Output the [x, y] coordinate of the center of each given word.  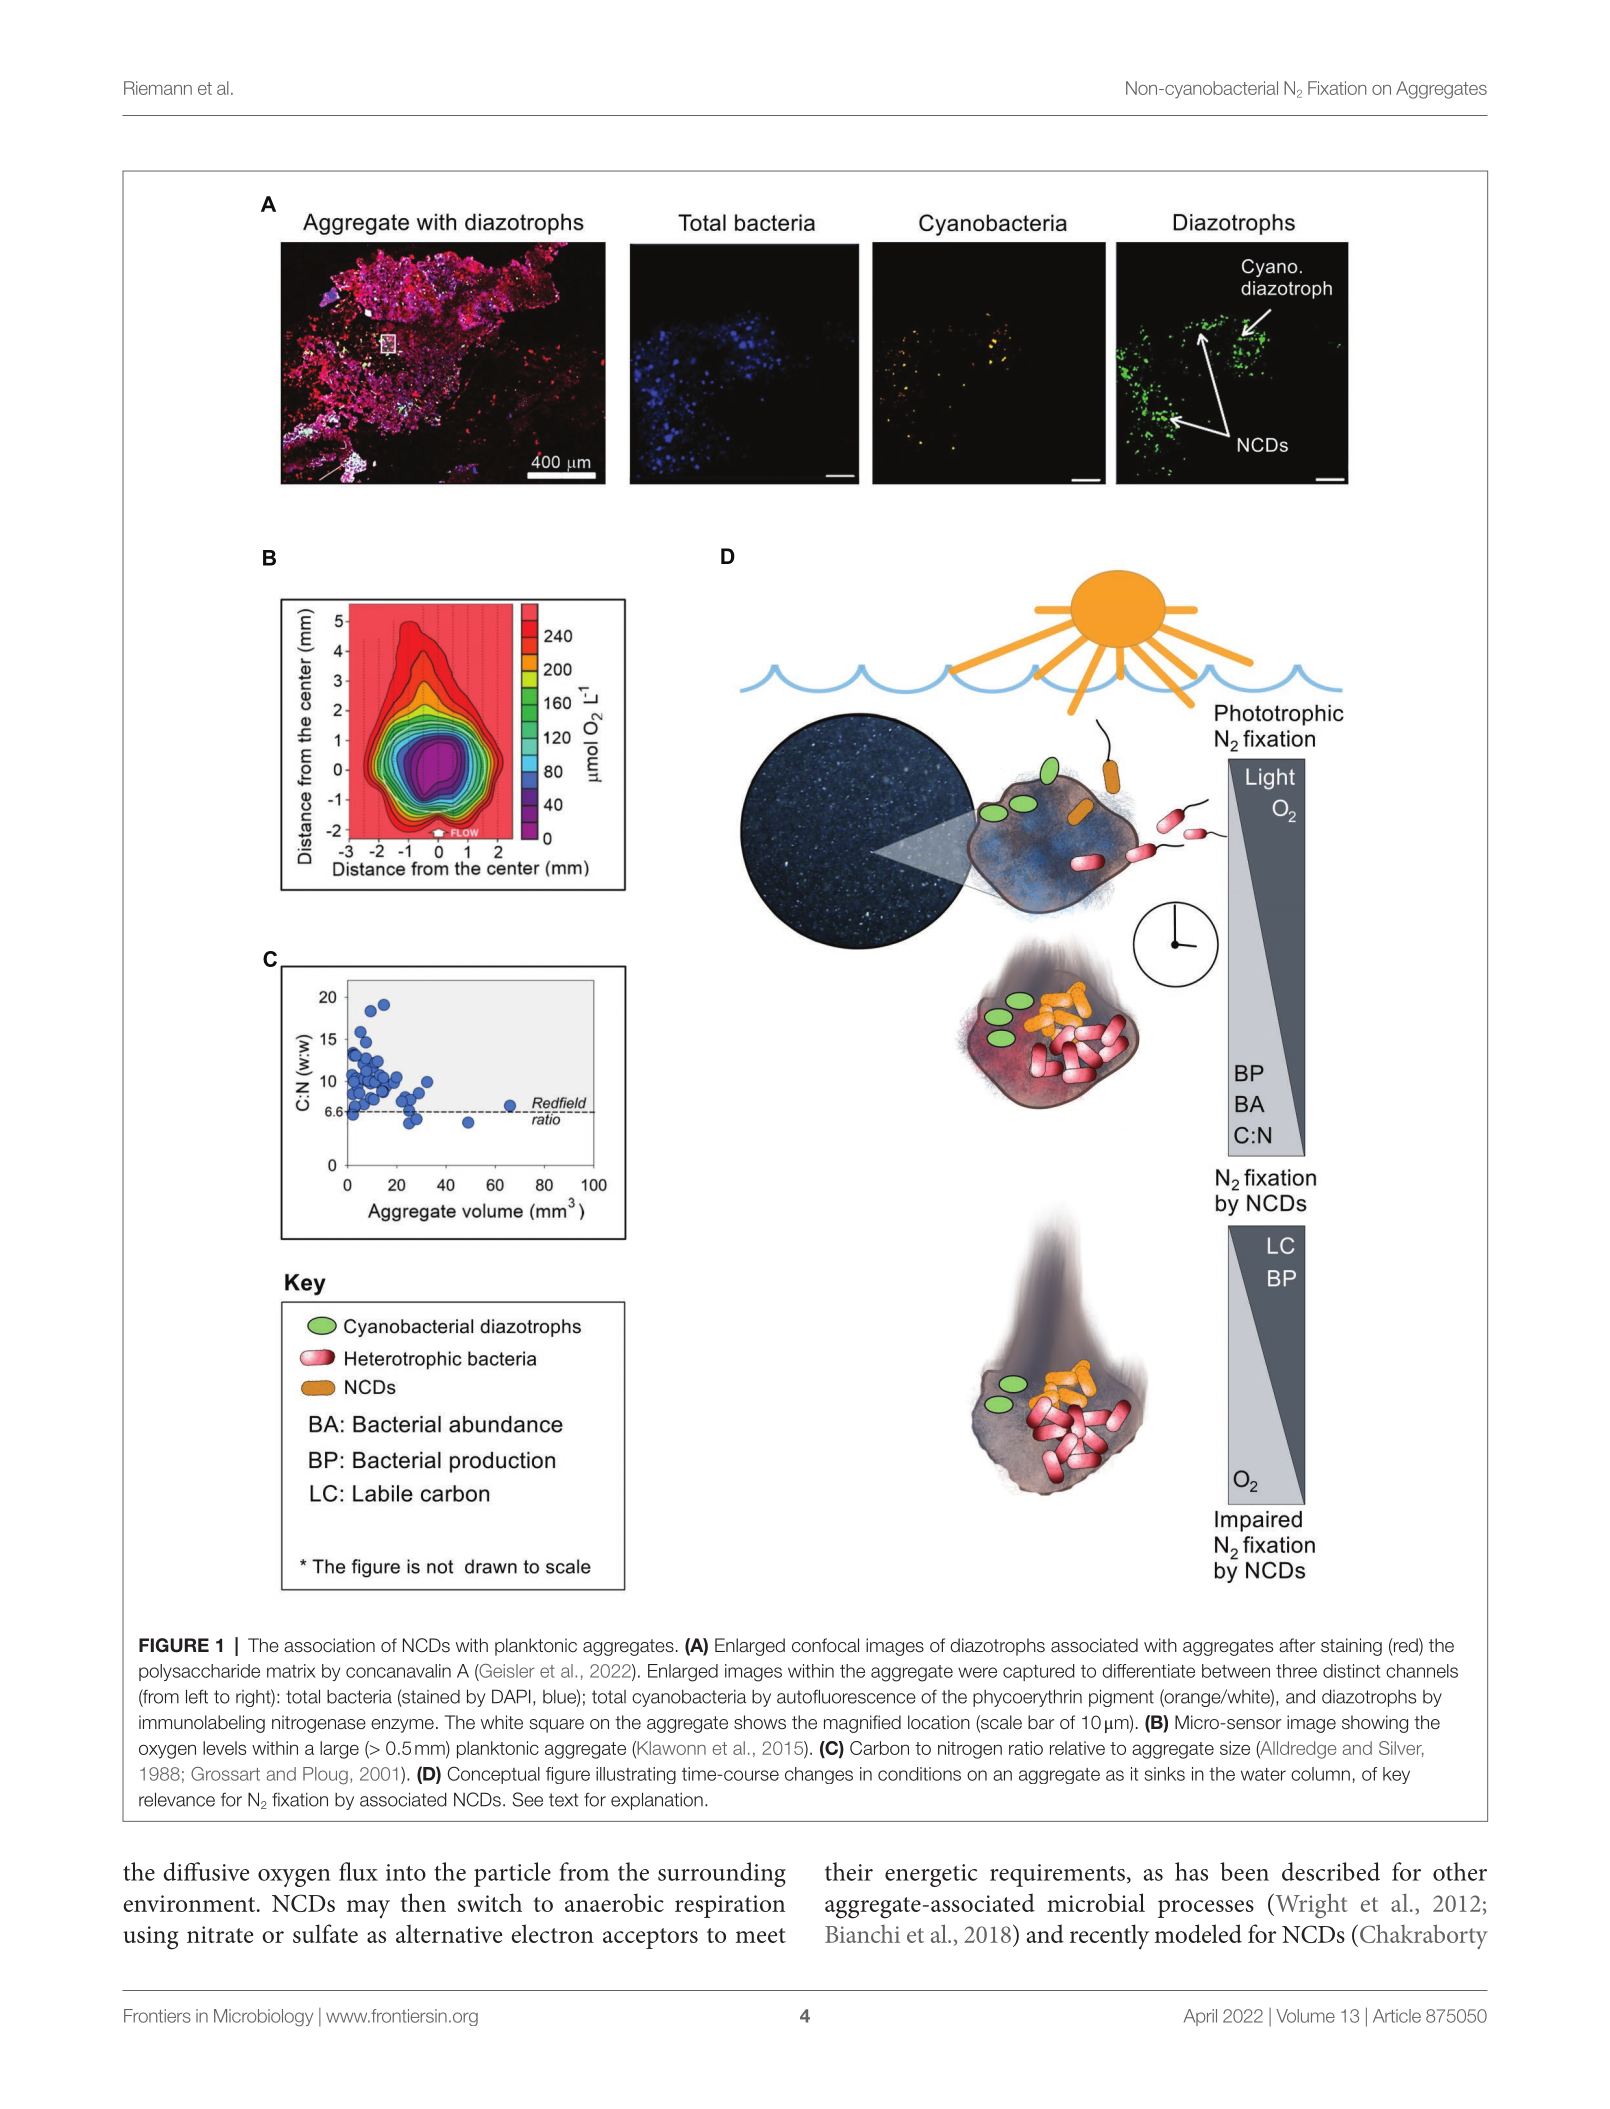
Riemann [158, 88]
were [977, 1672]
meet [761, 1935]
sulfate [325, 1933]
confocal [825, 1645]
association [329, 1645]
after [1297, 1645]
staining [1351, 1647]
